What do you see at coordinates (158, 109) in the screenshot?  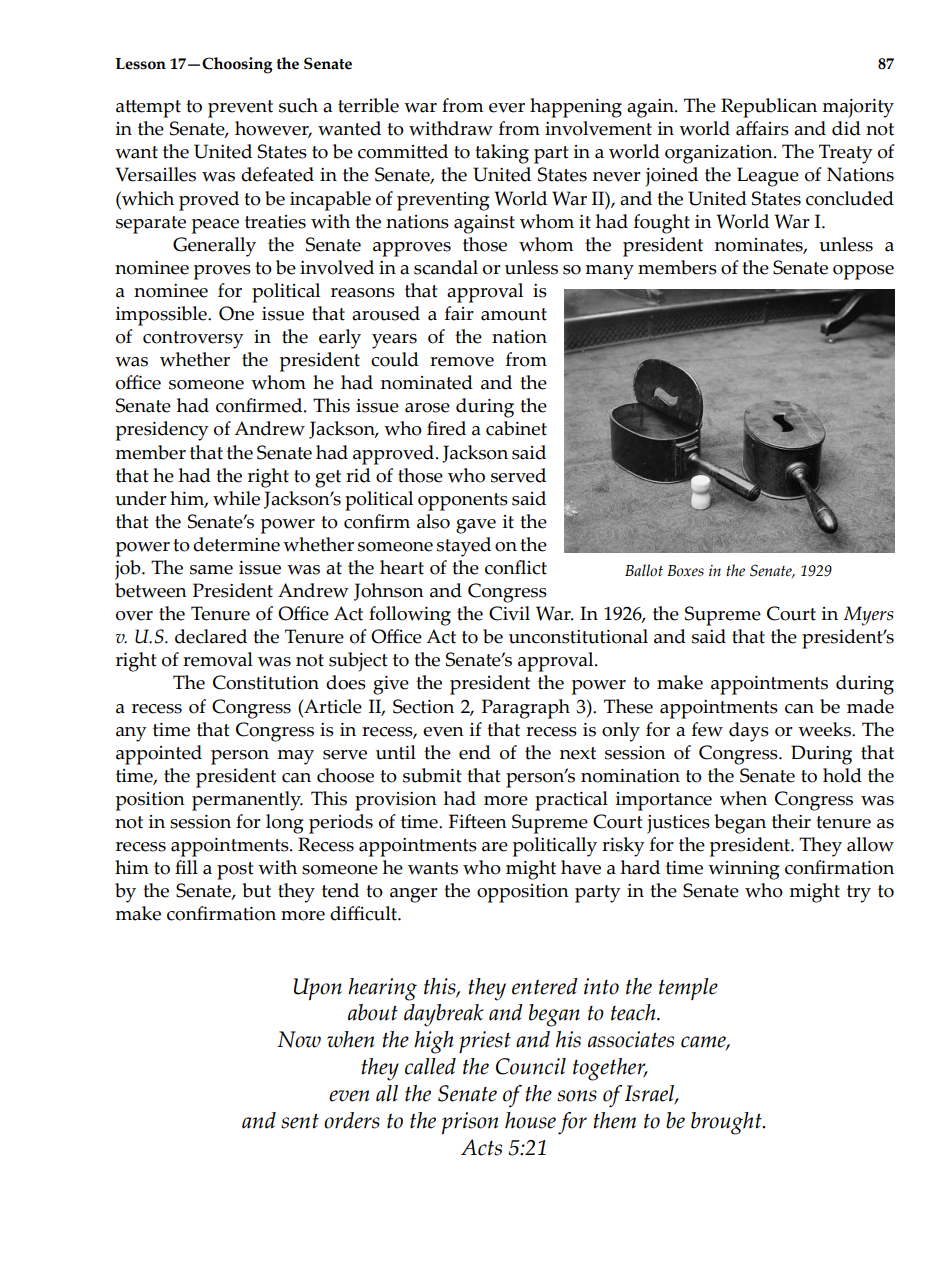 I see `empt` at bounding box center [158, 109].
